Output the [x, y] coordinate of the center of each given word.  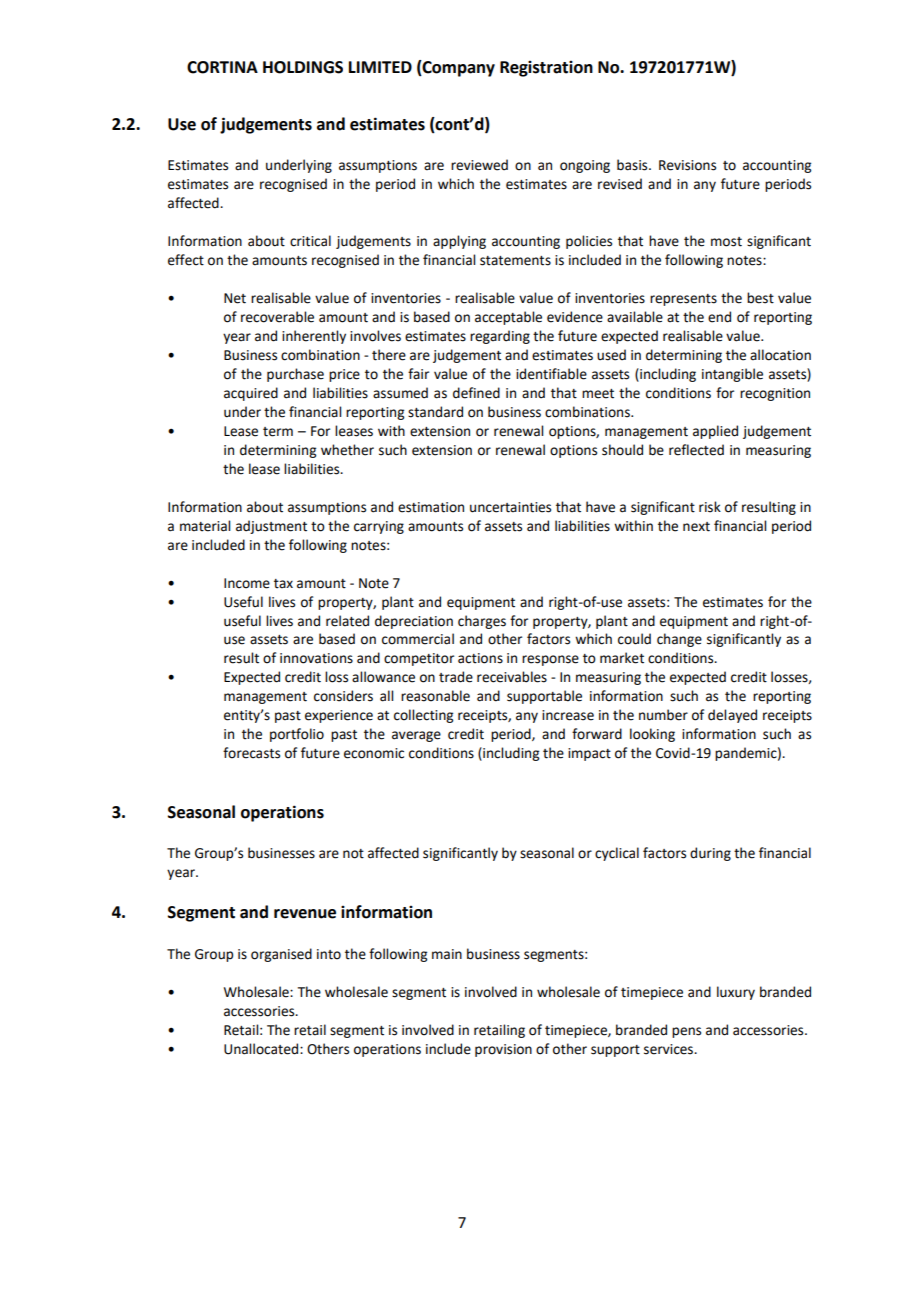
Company [458, 68]
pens [686, 1032]
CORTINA [222, 67]
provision [503, 1050]
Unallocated [262, 1049]
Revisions [687, 165]
